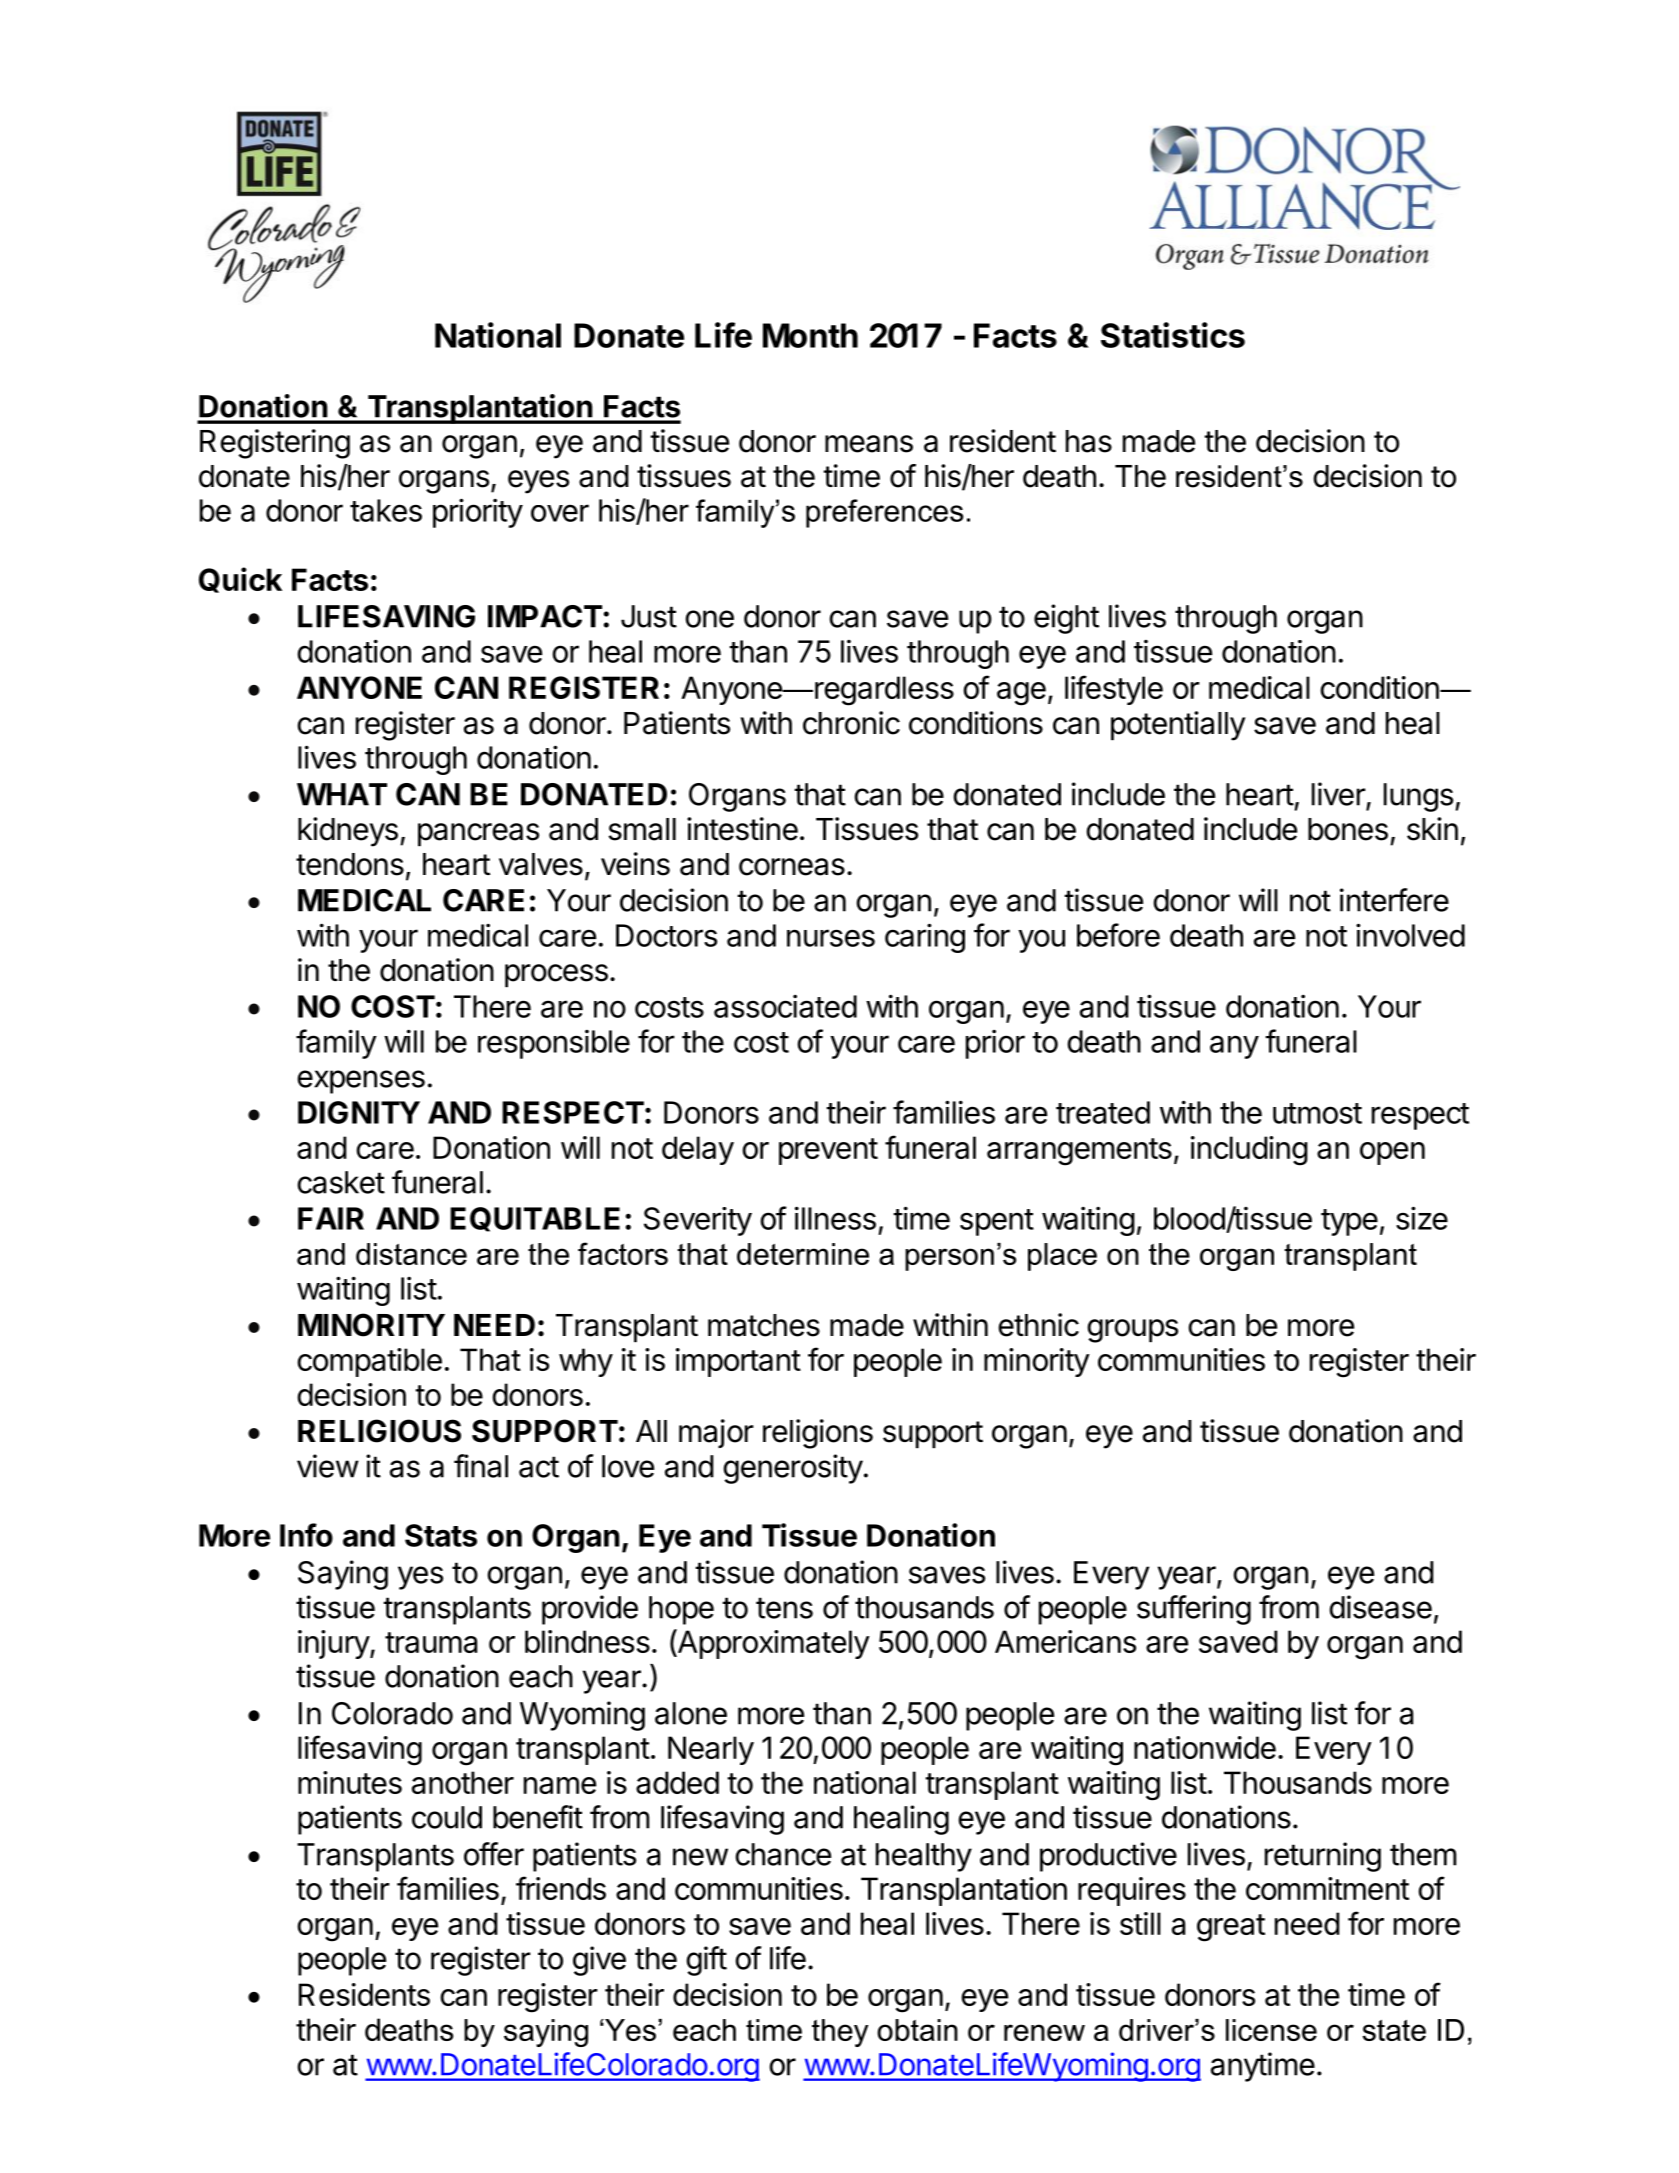 Image resolution: width=1679 pixels, height=2173 pixels. What do you see at coordinates (840, 2033) in the document?
I see `they` at bounding box center [840, 2033].
